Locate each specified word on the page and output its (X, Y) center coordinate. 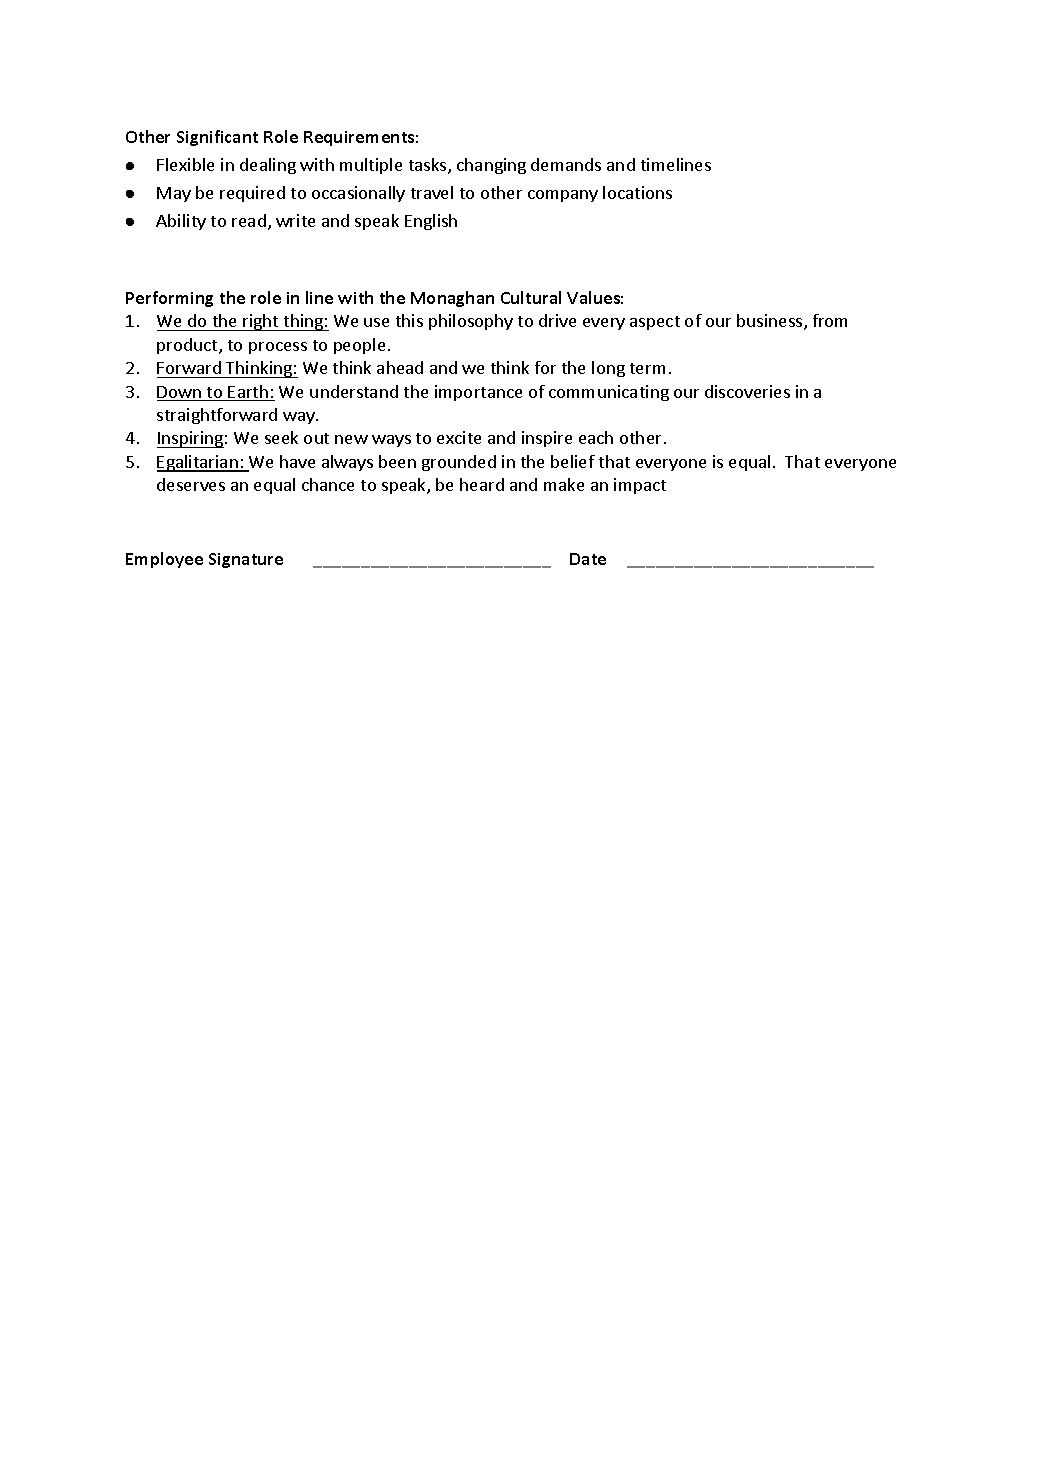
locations (637, 192)
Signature (246, 560)
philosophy (471, 322)
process (278, 348)
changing (491, 166)
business (771, 322)
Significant (217, 138)
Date (588, 559)
